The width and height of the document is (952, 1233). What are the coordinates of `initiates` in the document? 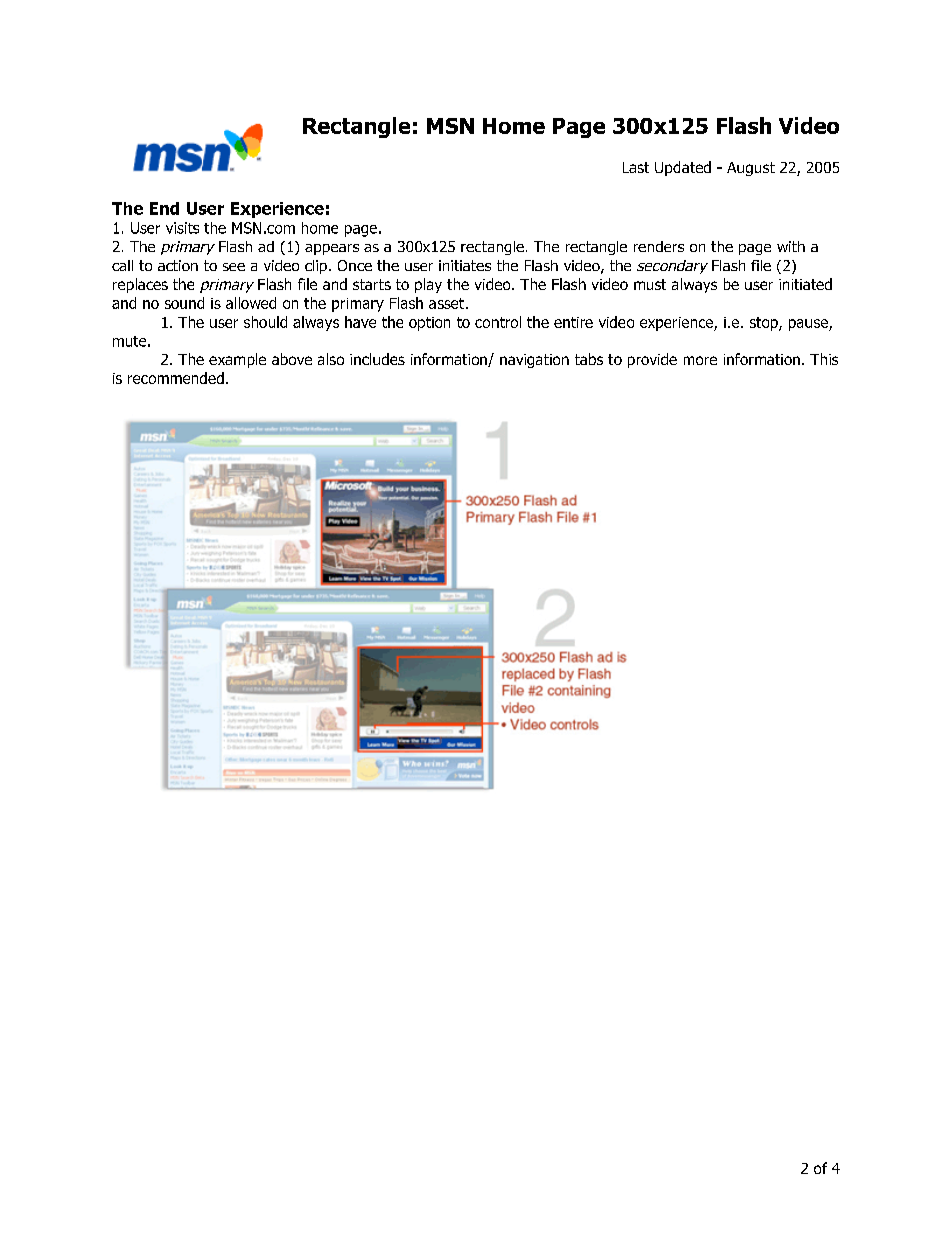 It's located at (465, 265).
